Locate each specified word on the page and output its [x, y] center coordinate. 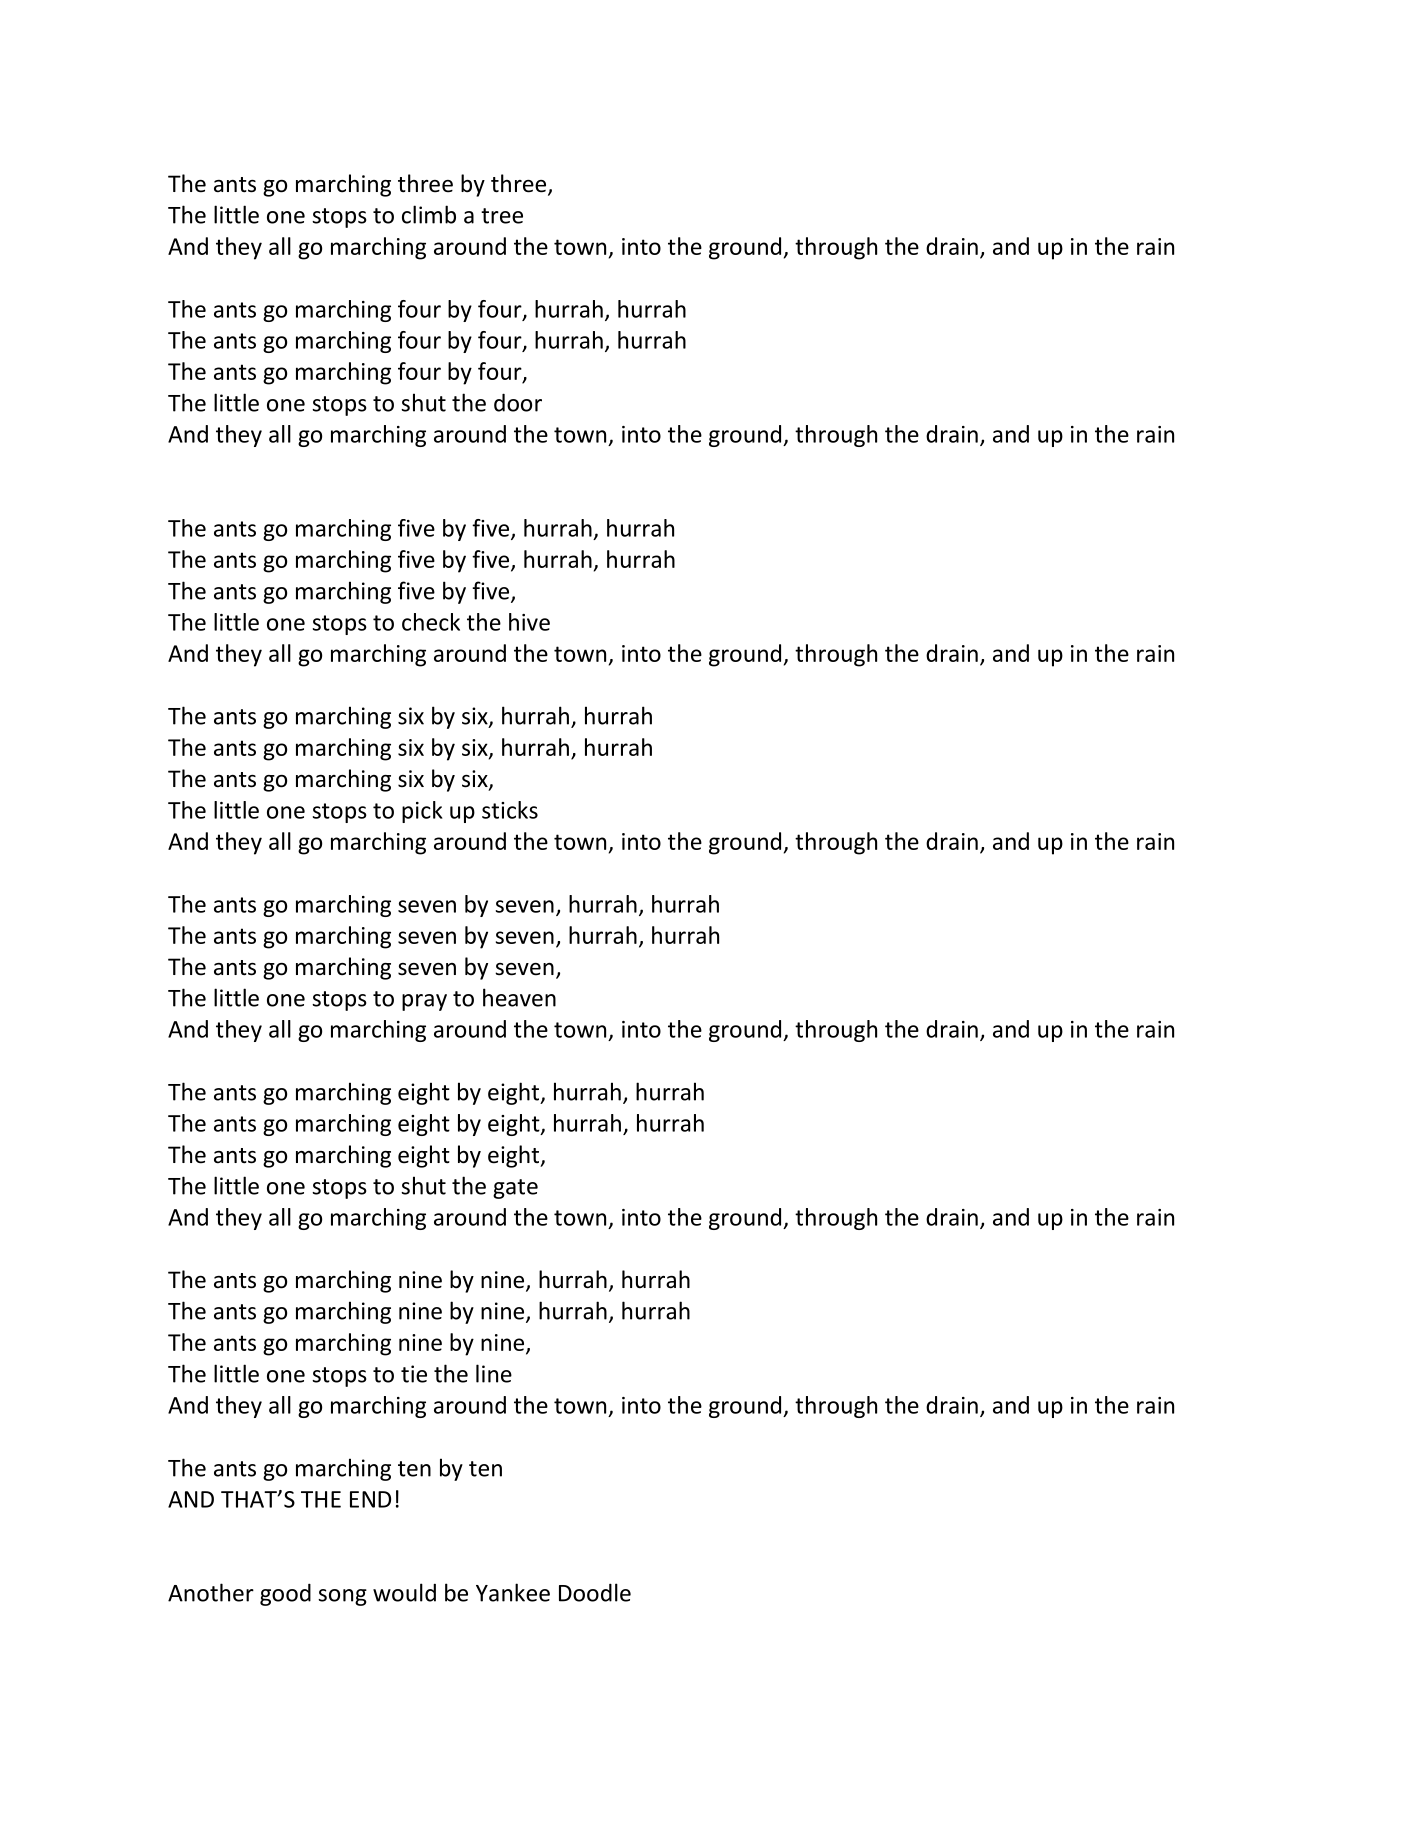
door [518, 402]
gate [515, 1189]
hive [529, 622]
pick [422, 812]
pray [424, 1002]
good [285, 1594]
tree [502, 216]
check [431, 622]
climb [429, 214]
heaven [519, 997]
